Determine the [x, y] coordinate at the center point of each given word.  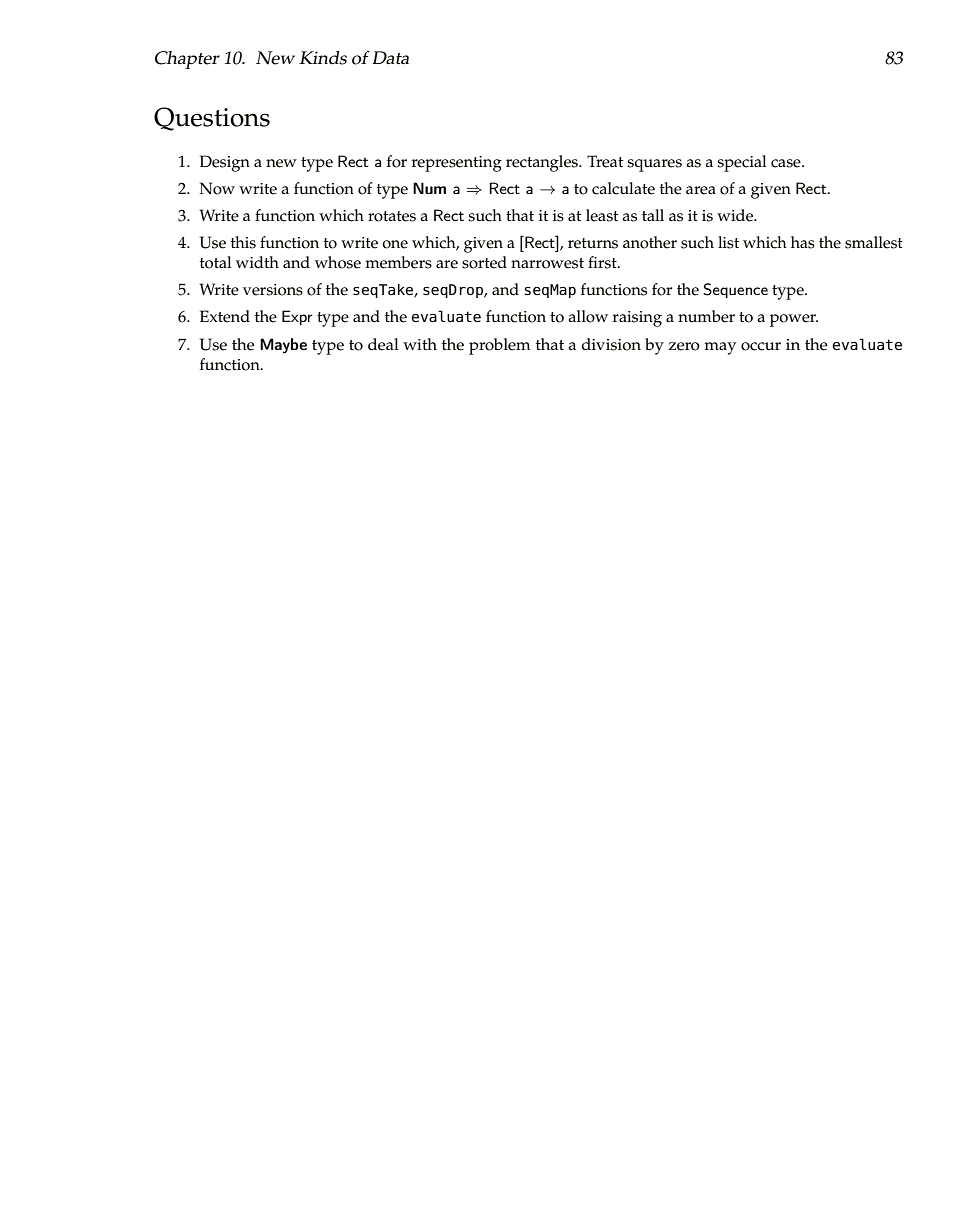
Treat [605, 161]
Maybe [283, 346]
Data [391, 58]
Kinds [323, 58]
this [243, 242]
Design [225, 163]
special [742, 163]
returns [593, 243]
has [803, 242]
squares [654, 165]
